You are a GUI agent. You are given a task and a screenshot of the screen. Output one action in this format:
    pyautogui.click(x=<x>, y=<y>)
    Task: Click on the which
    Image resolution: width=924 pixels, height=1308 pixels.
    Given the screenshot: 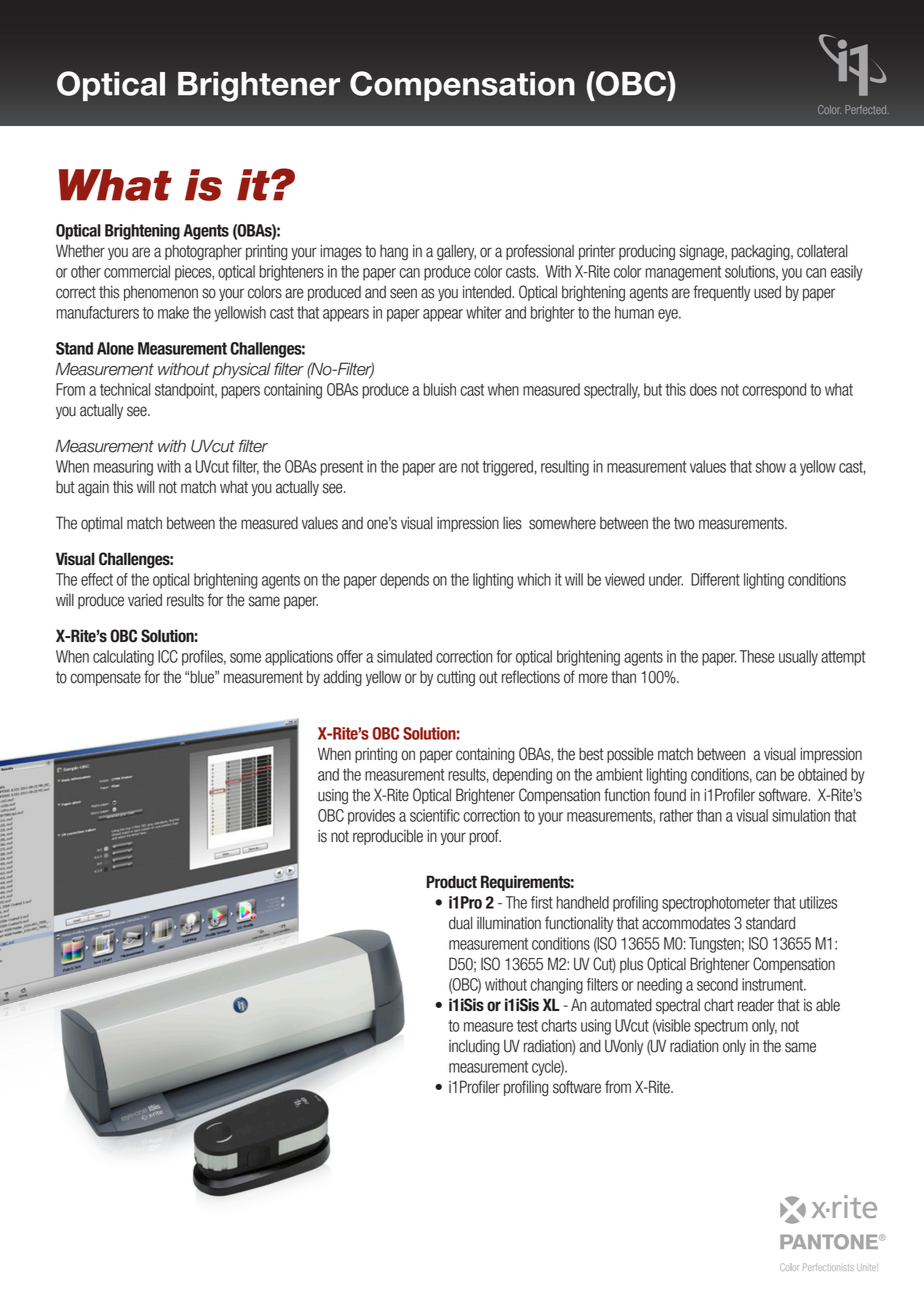 What is the action you would take?
    pyautogui.click(x=534, y=579)
